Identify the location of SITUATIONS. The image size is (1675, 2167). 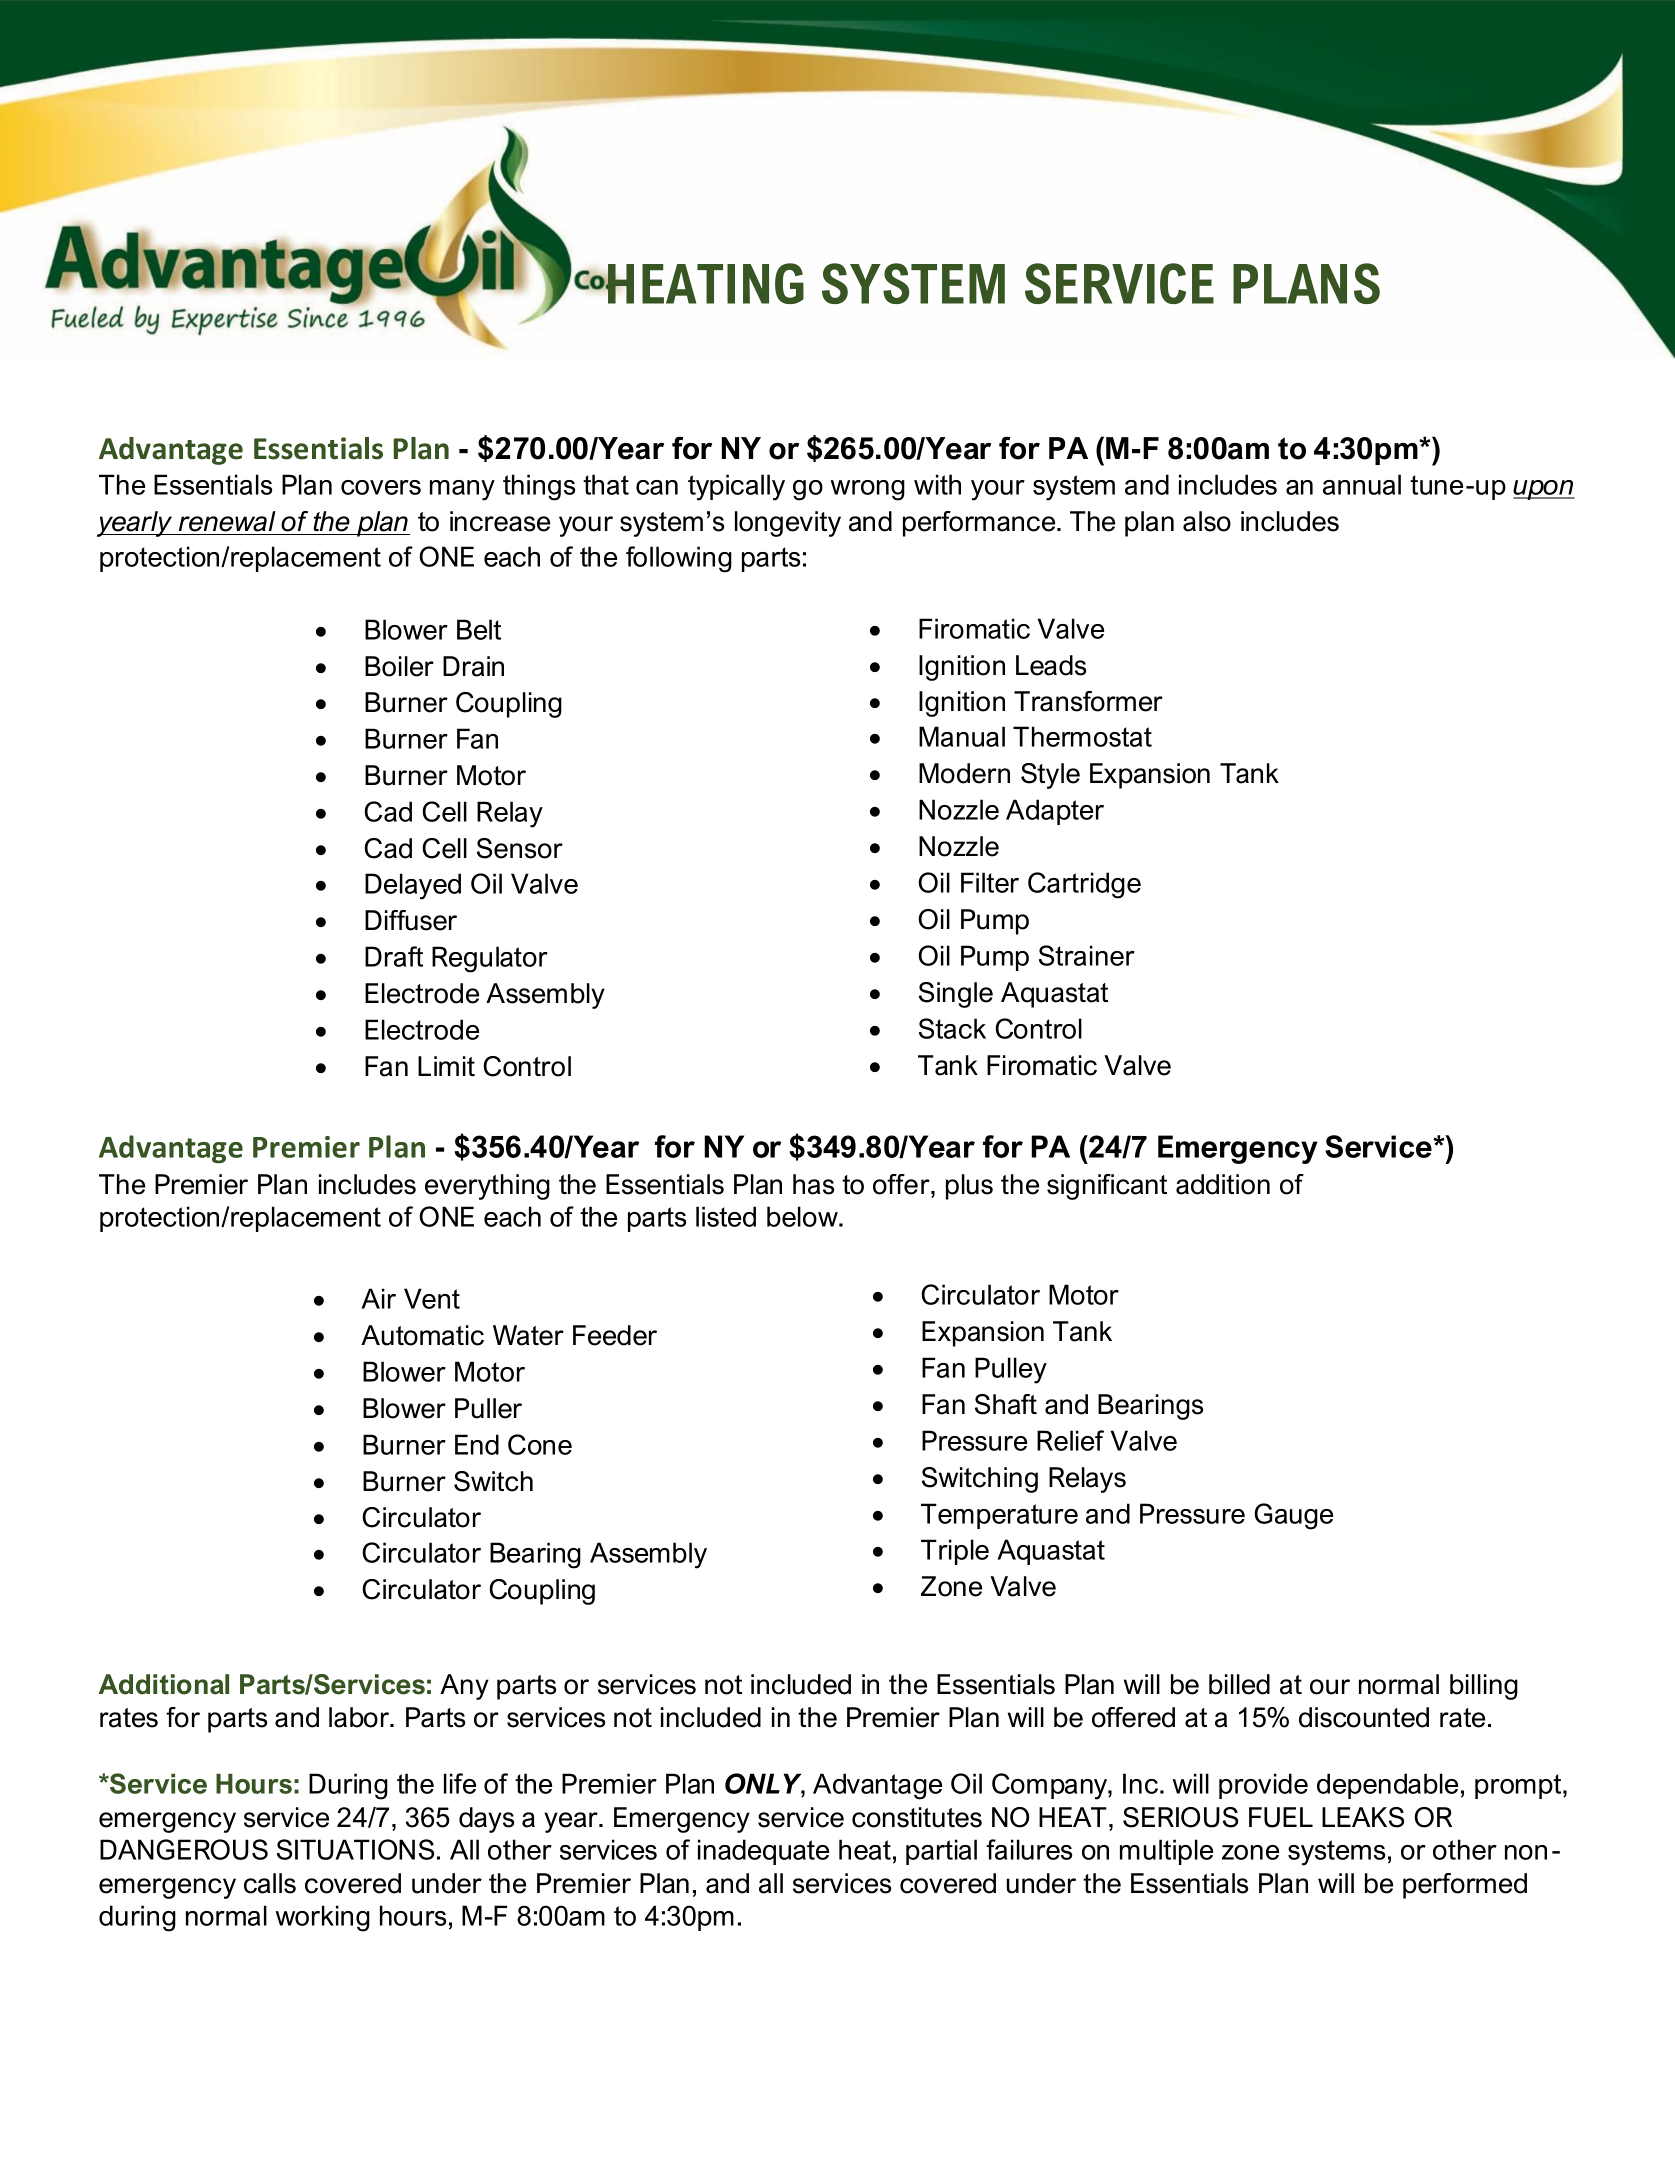
(355, 1849).
